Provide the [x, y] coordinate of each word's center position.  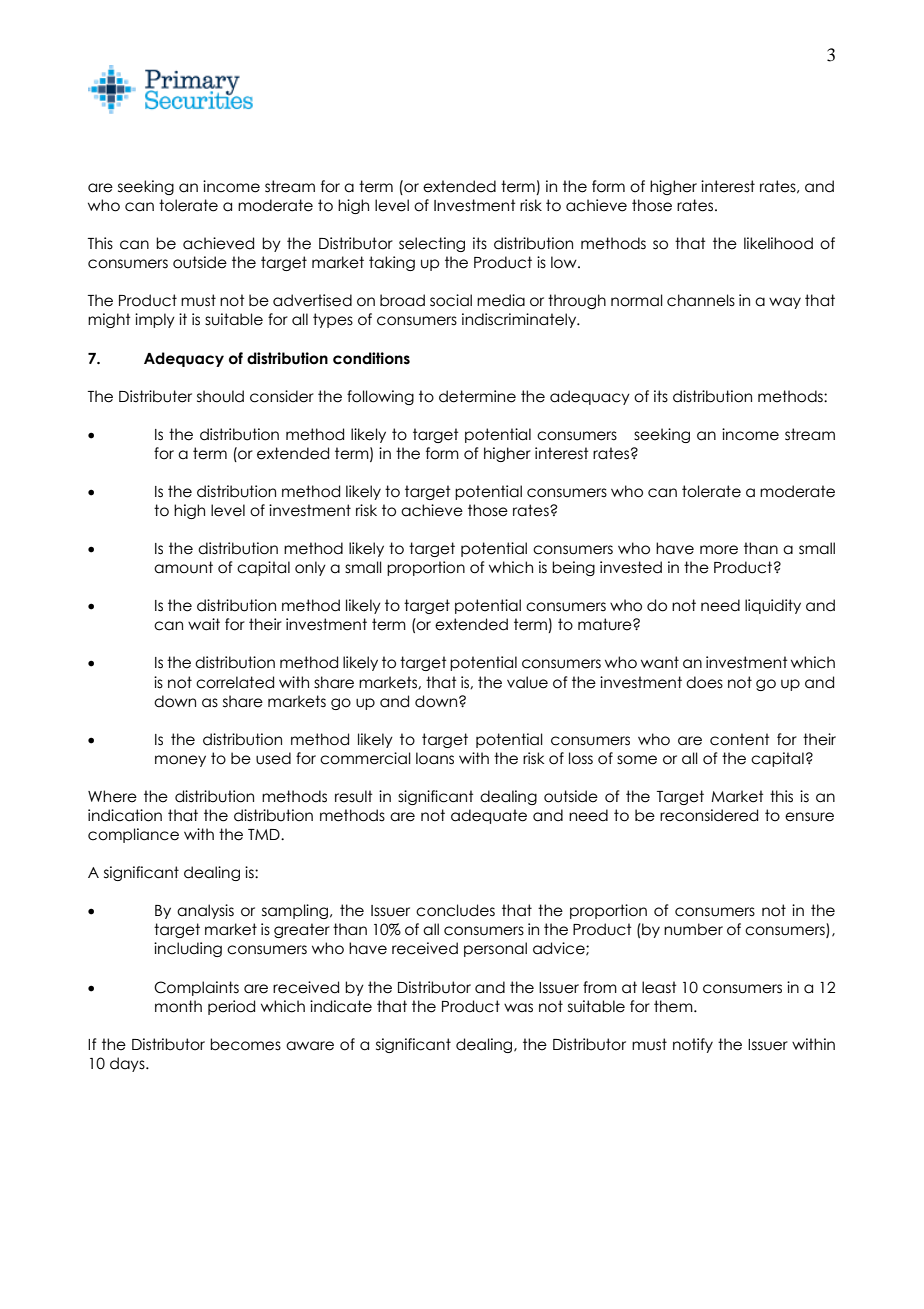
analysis [205, 911]
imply [155, 320]
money [180, 761]
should [220, 396]
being [573, 568]
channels [701, 300]
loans [435, 758]
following [380, 397]
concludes [455, 910]
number [693, 929]
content [740, 739]
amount [183, 567]
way [785, 303]
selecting [432, 244]
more [719, 550]
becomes [245, 1044]
